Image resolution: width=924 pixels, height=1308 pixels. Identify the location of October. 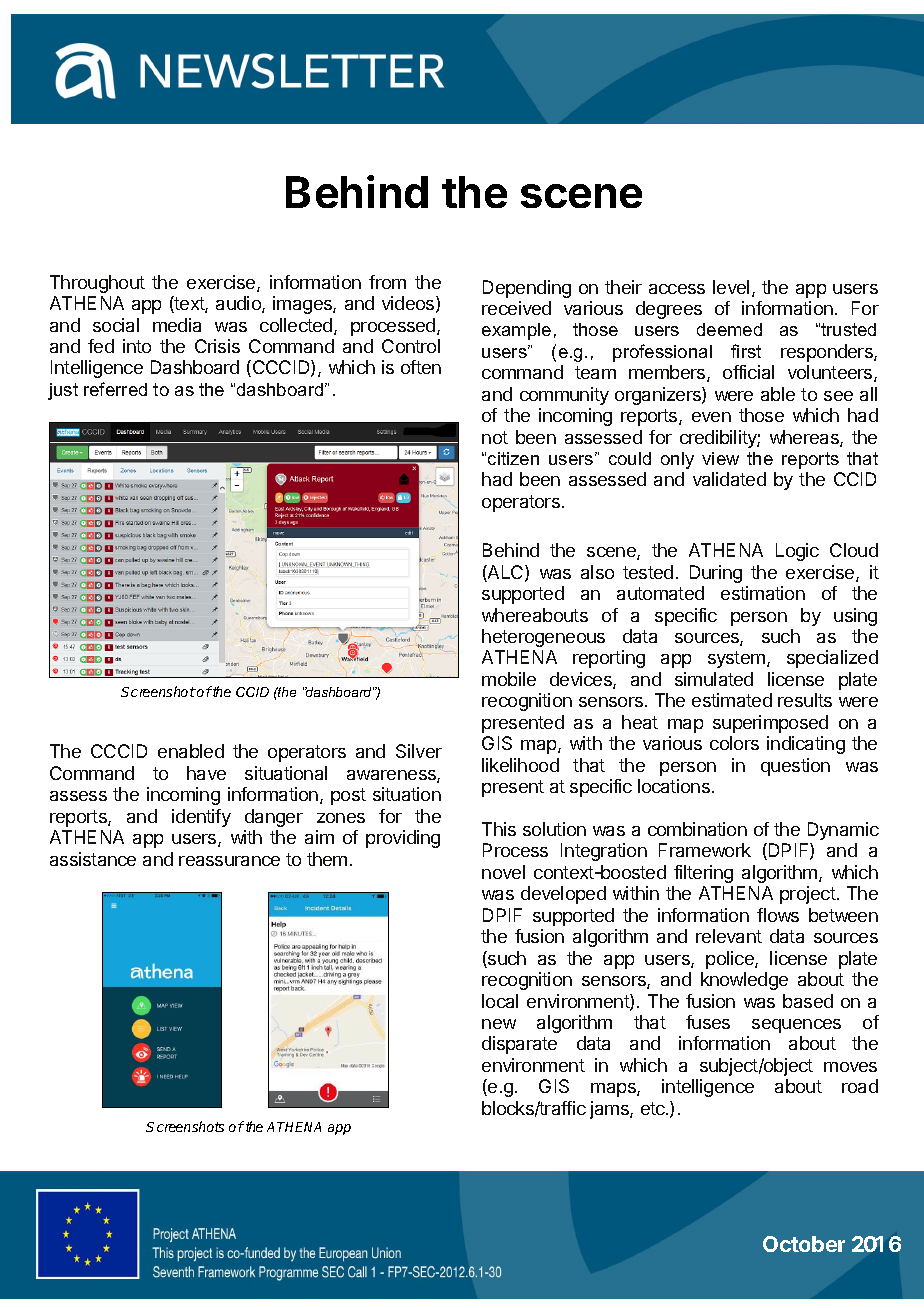
(804, 1244).
